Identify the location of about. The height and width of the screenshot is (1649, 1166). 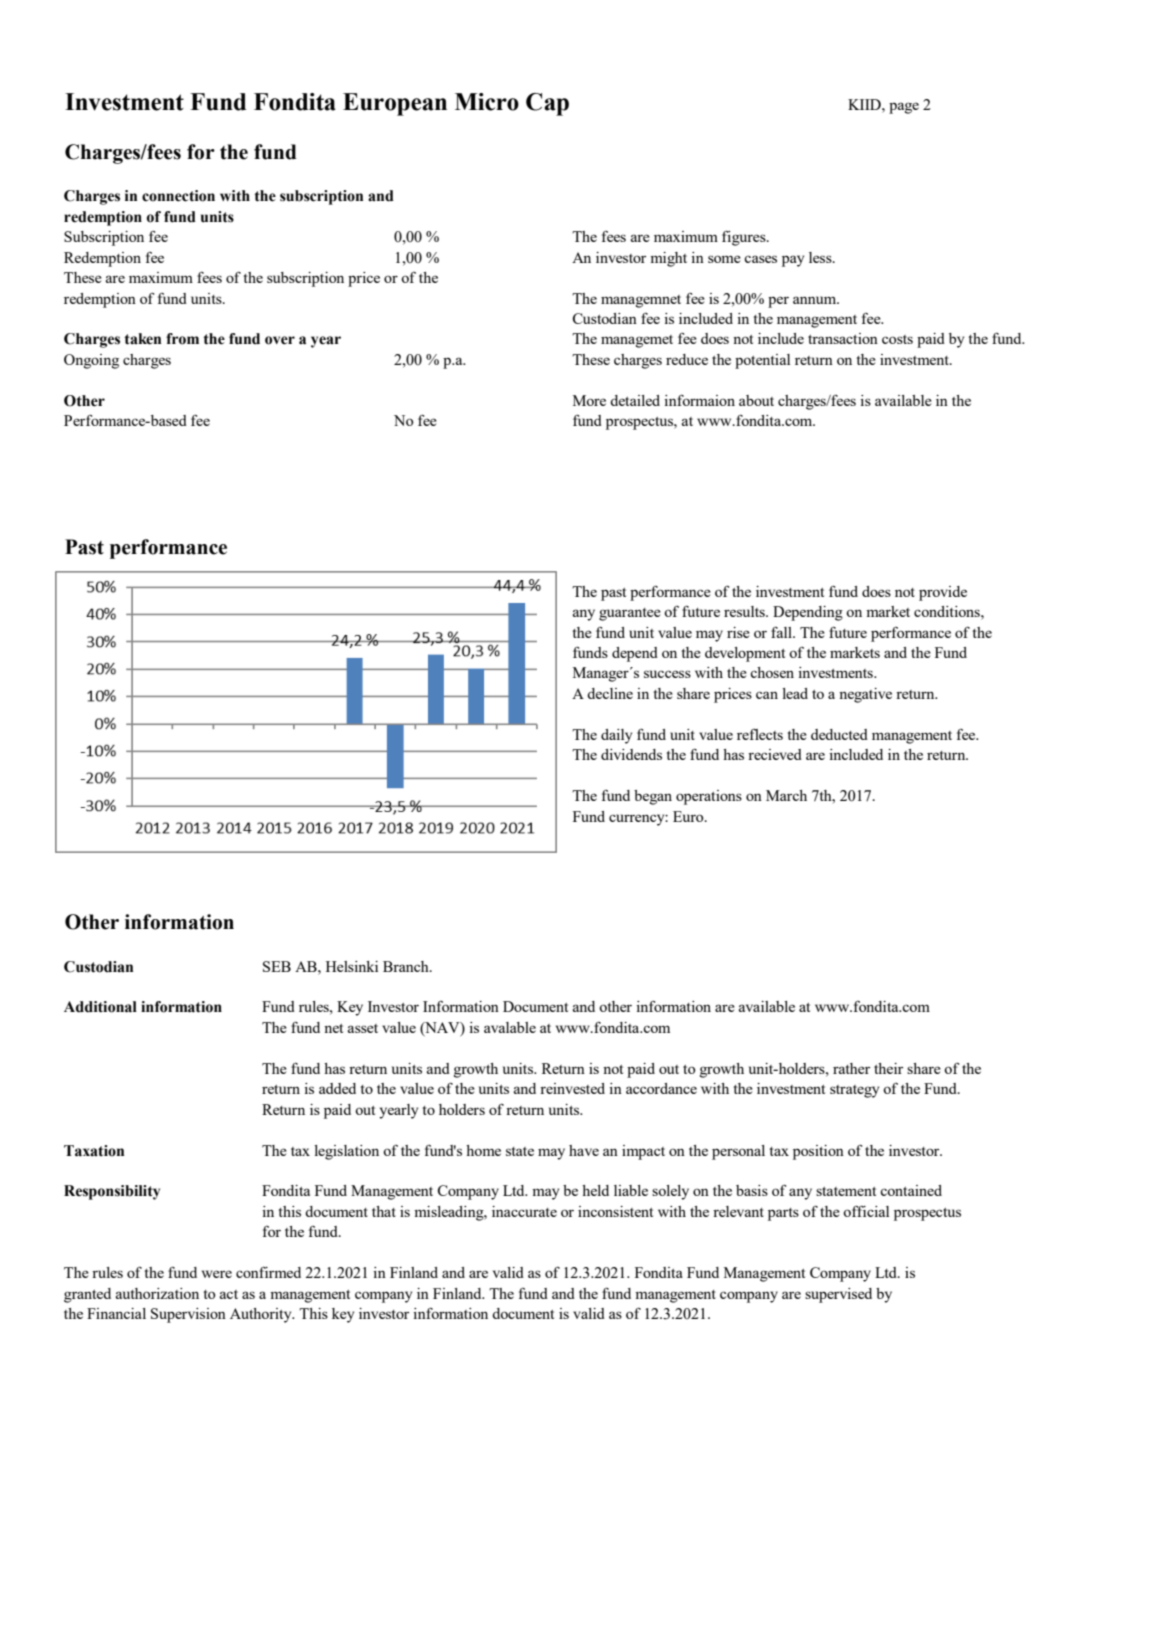
(756, 400).
